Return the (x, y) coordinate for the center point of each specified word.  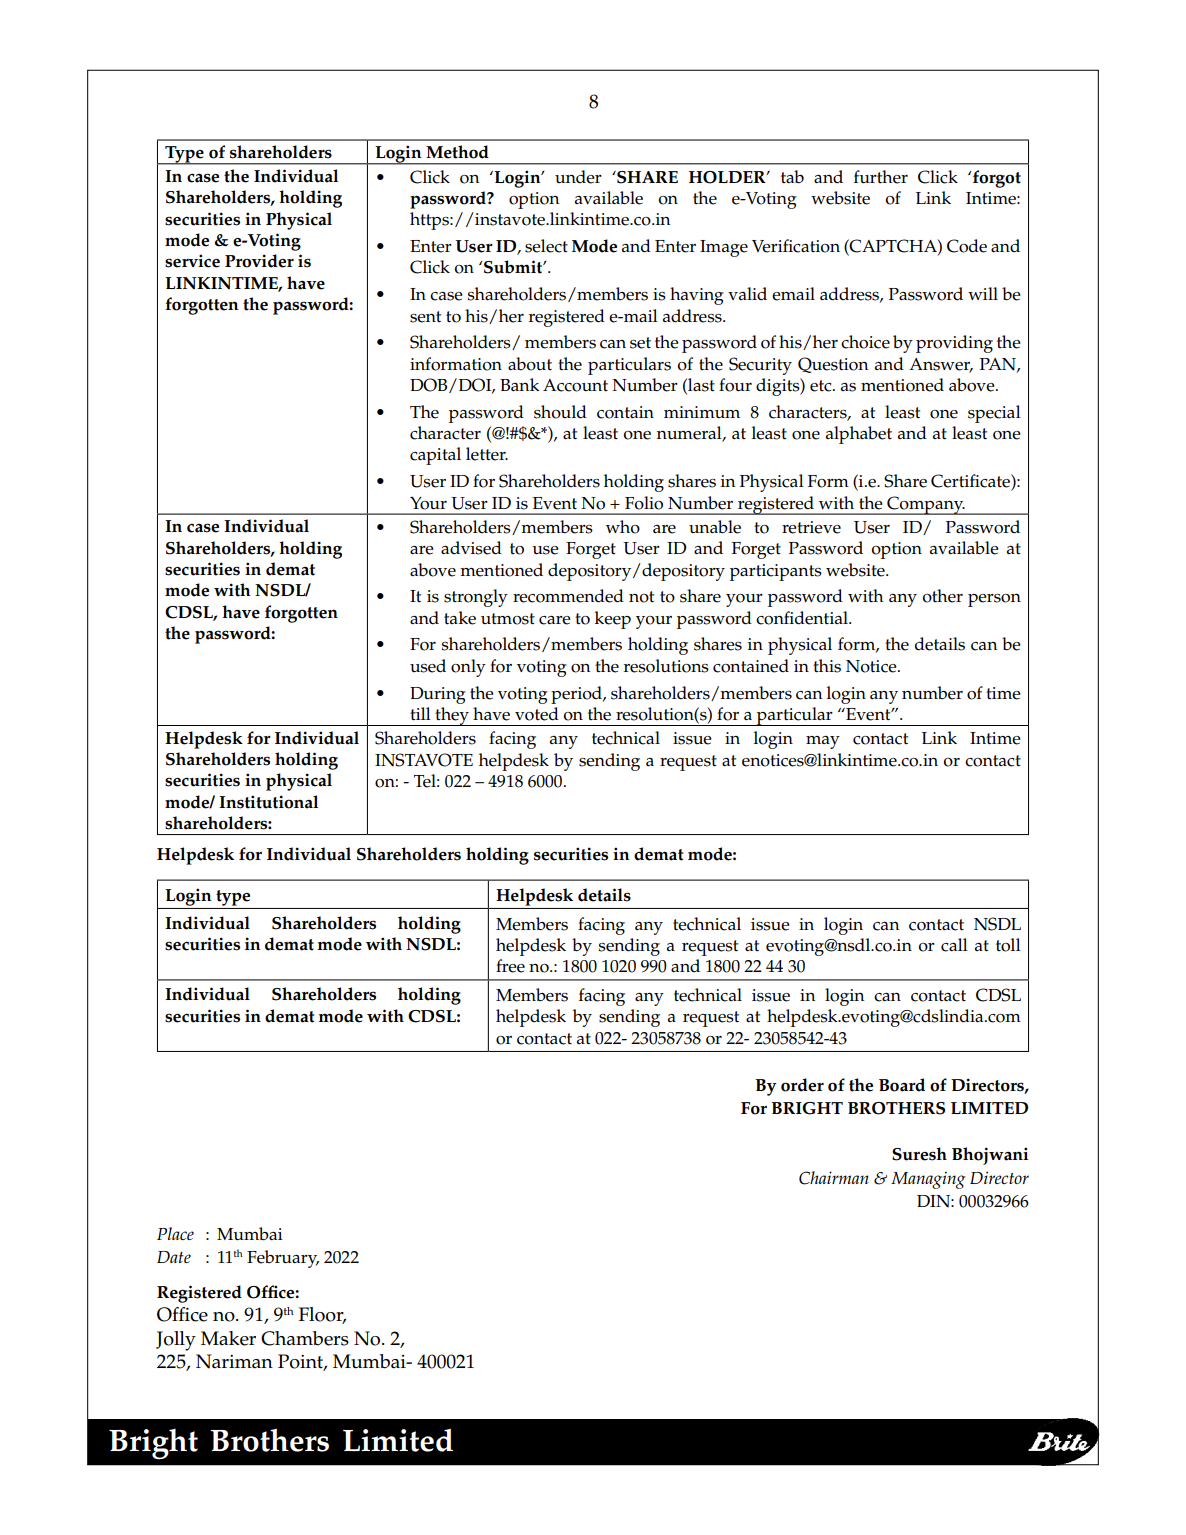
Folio (644, 503)
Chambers (305, 1338)
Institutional (268, 802)
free (510, 966)
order (802, 1085)
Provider (259, 261)
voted (537, 714)
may (823, 742)
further (881, 177)
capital (435, 456)
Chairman (834, 1178)
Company (925, 505)
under (578, 177)
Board (902, 1085)
